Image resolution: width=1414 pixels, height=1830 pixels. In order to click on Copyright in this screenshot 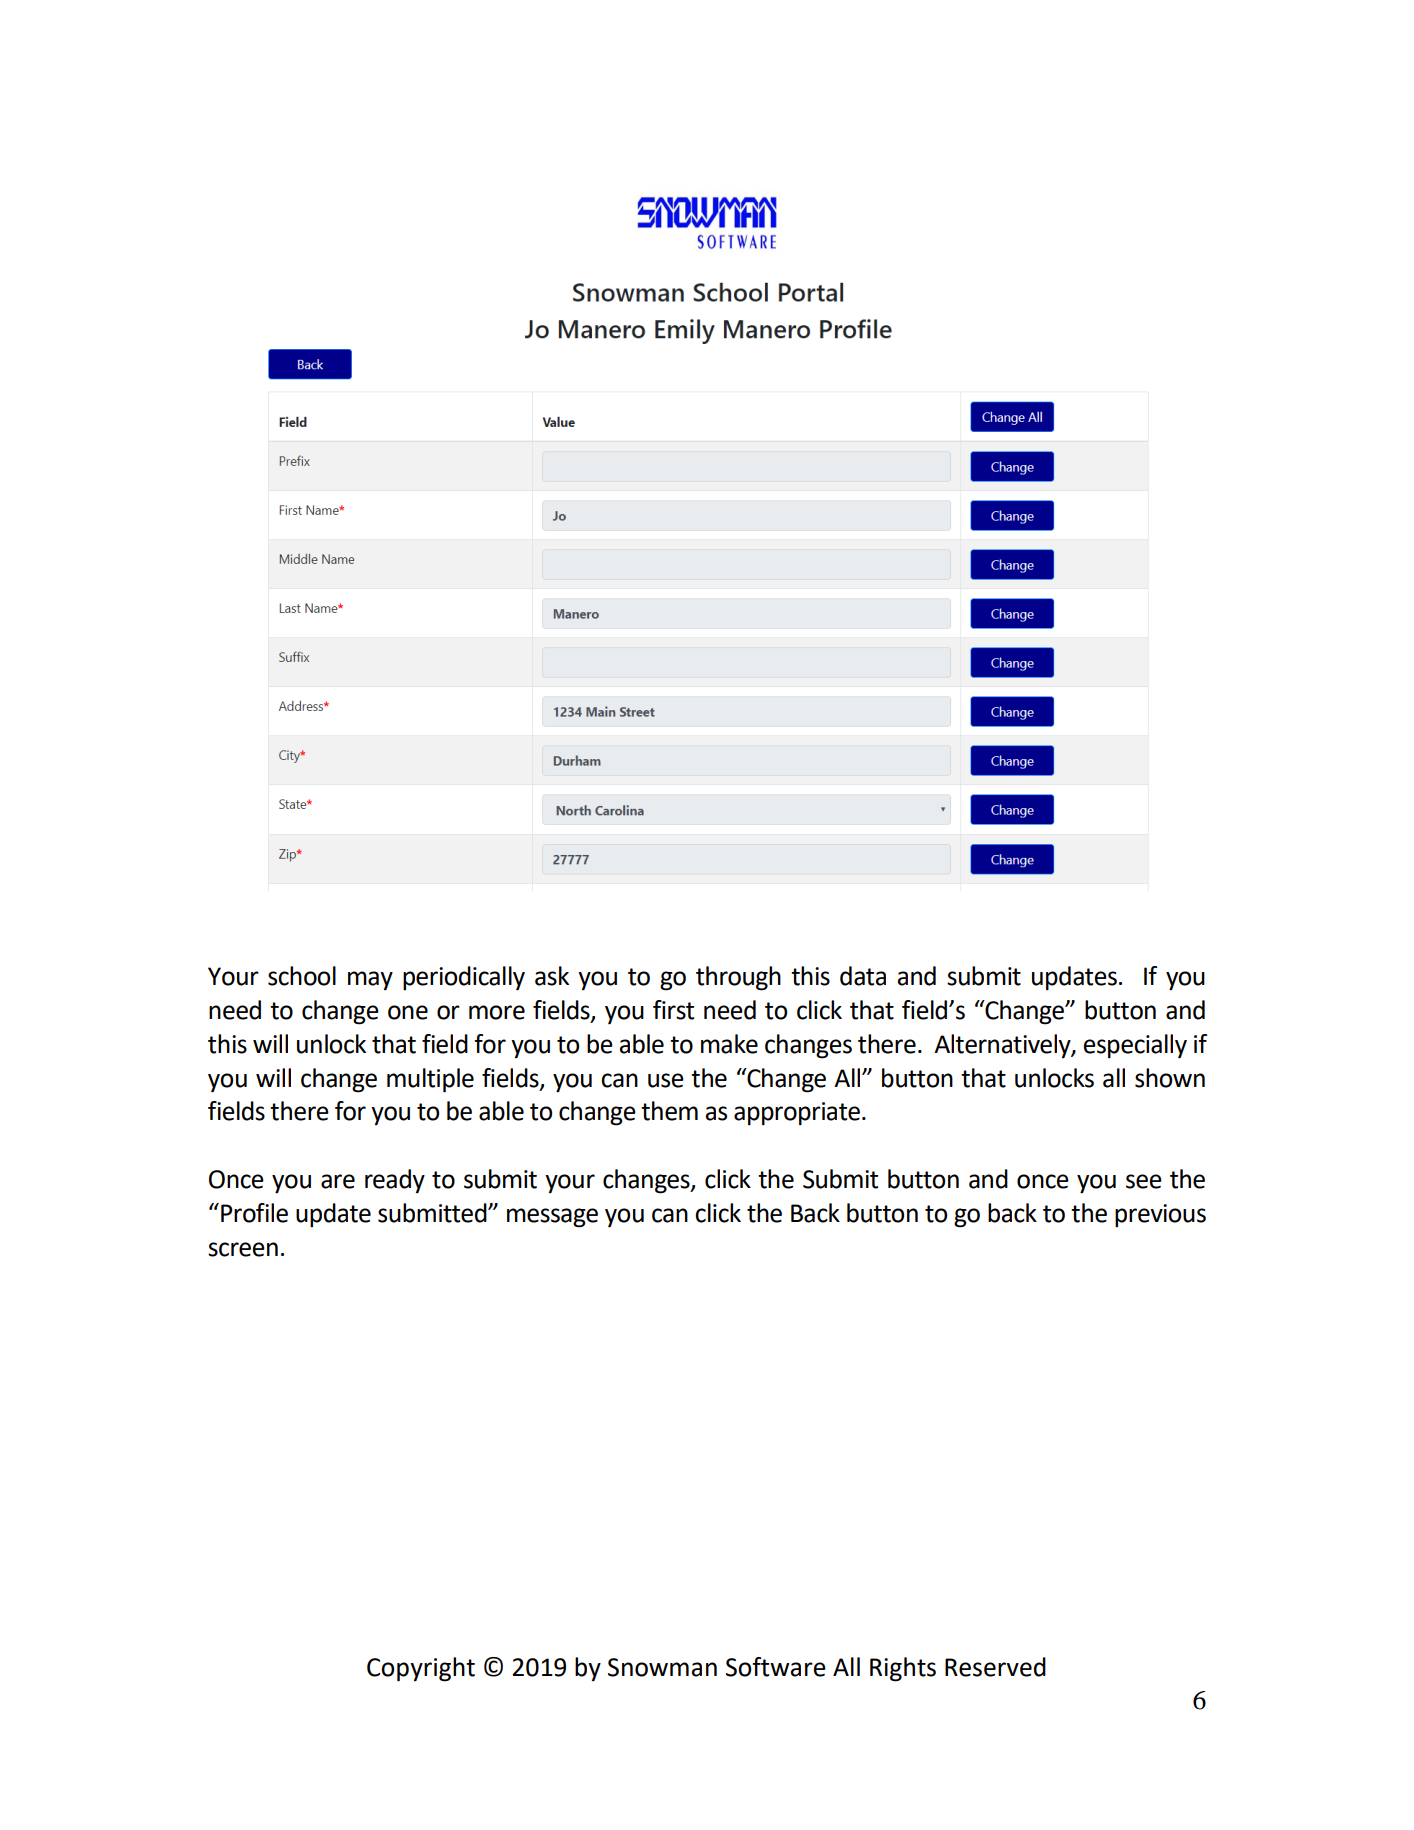, I will do `click(421, 1669)`.
